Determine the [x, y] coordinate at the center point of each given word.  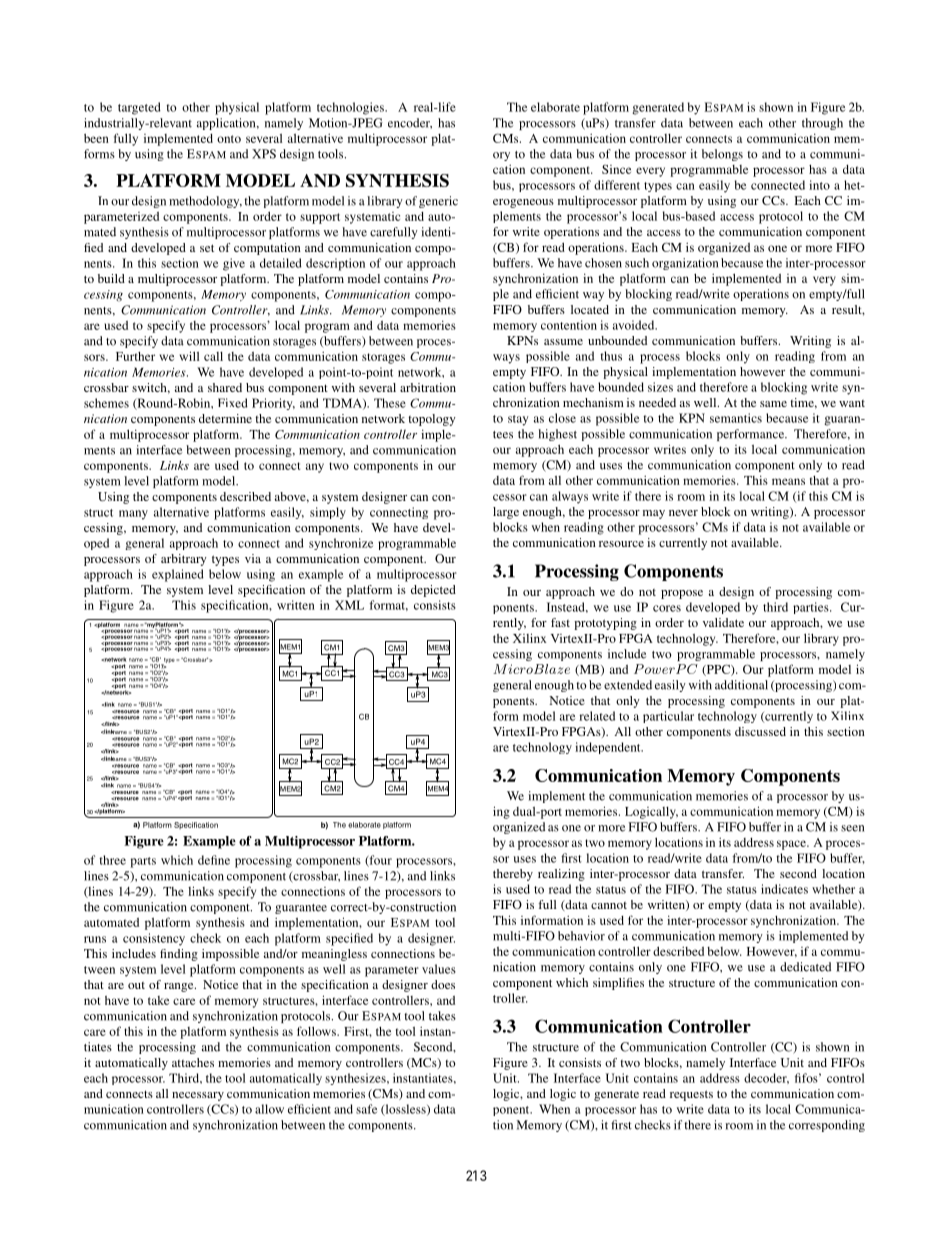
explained [178, 575]
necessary [198, 1096]
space [792, 845]
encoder [410, 123]
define [214, 860]
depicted [433, 591]
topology [432, 420]
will [189, 356]
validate [723, 622]
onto [229, 139]
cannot [609, 905]
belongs [722, 155]
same [773, 404]
